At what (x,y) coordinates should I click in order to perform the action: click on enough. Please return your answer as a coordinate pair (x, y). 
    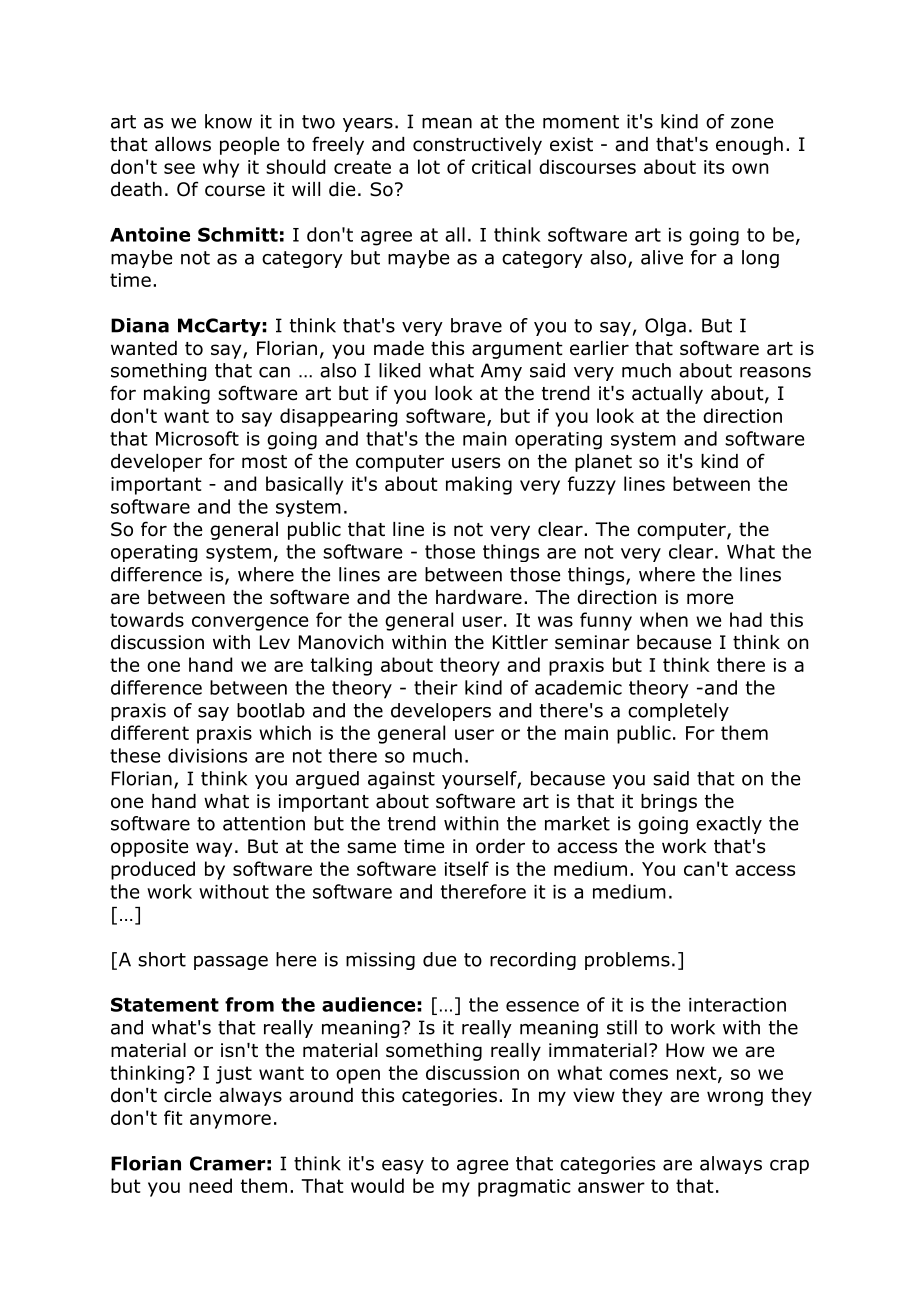
    Looking at the image, I should click on (749, 146).
